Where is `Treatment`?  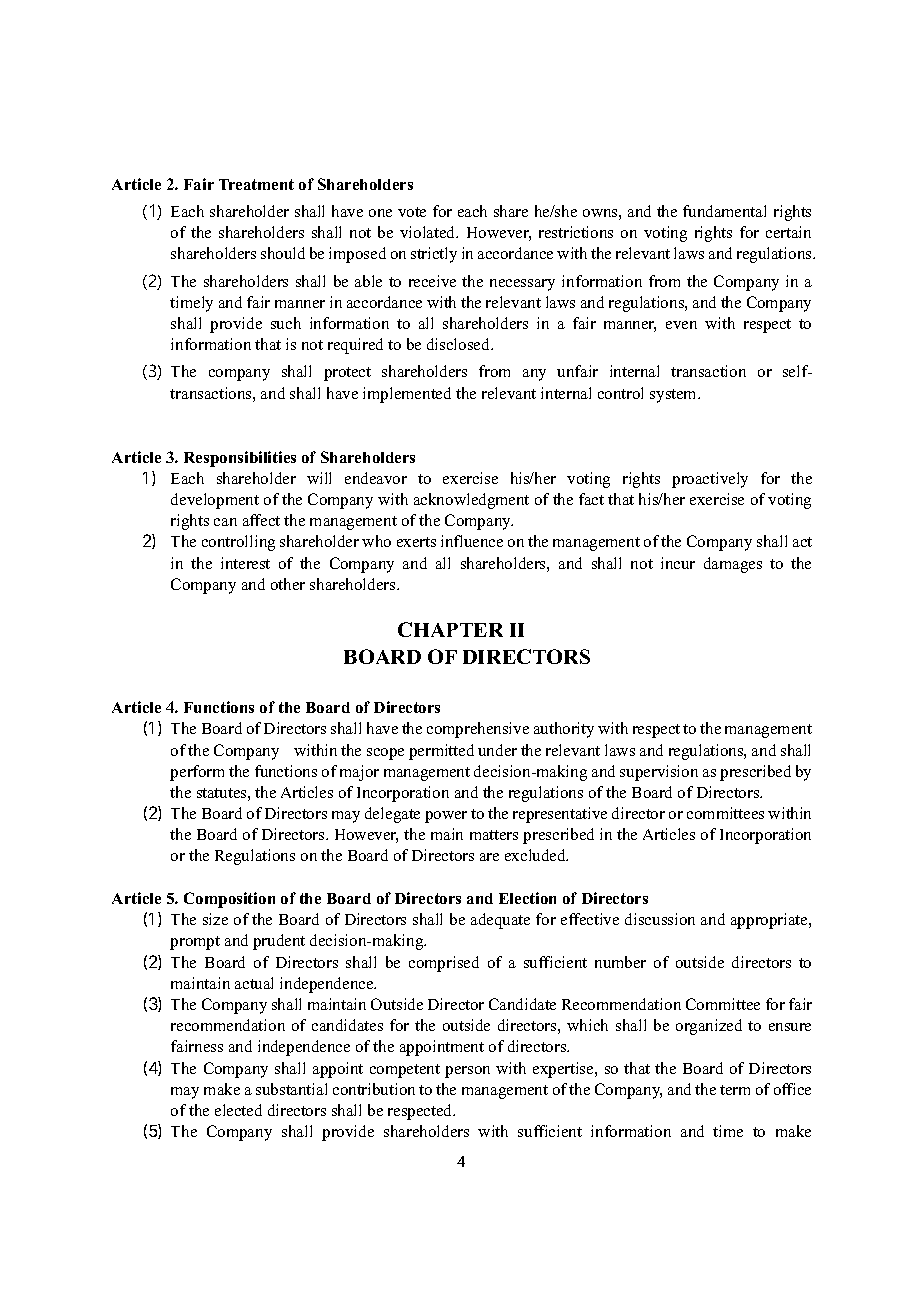 Treatment is located at coordinates (256, 184).
